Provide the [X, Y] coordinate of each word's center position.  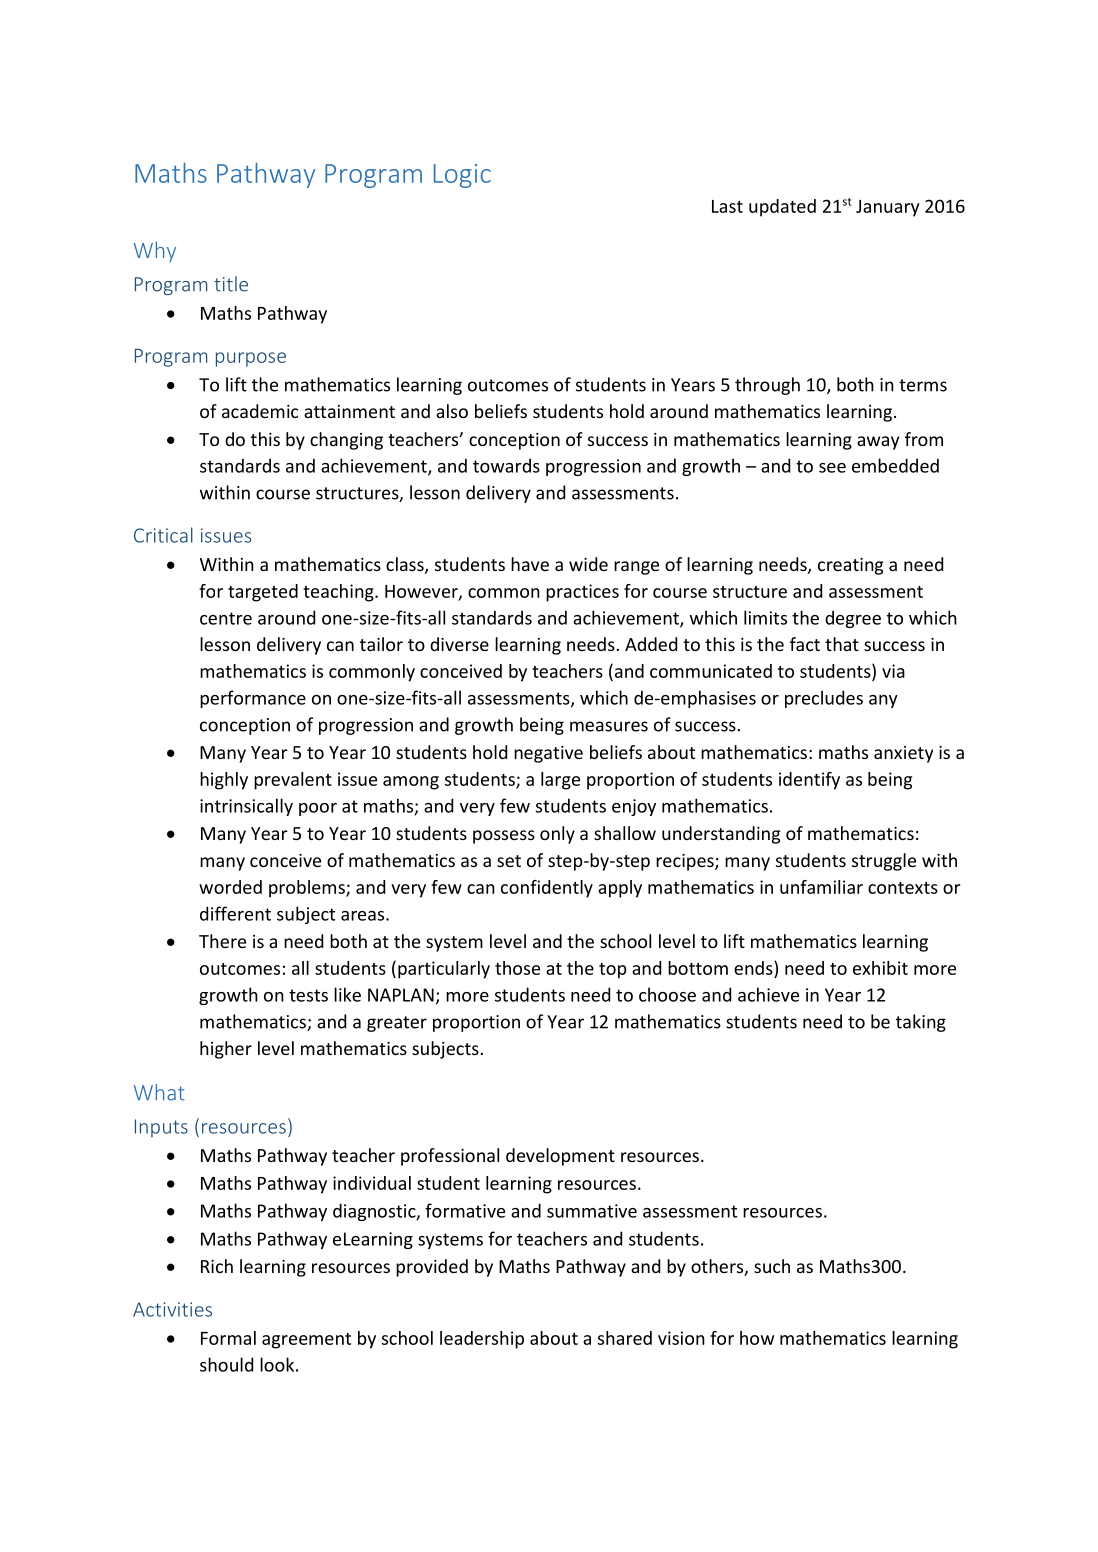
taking [921, 1023]
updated [782, 208]
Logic [462, 176]
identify [809, 781]
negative [548, 754]
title [231, 284]
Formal [228, 1338]
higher [226, 1050]
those [517, 968]
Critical [163, 535]
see [832, 468]
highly [224, 781]
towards [506, 465]
